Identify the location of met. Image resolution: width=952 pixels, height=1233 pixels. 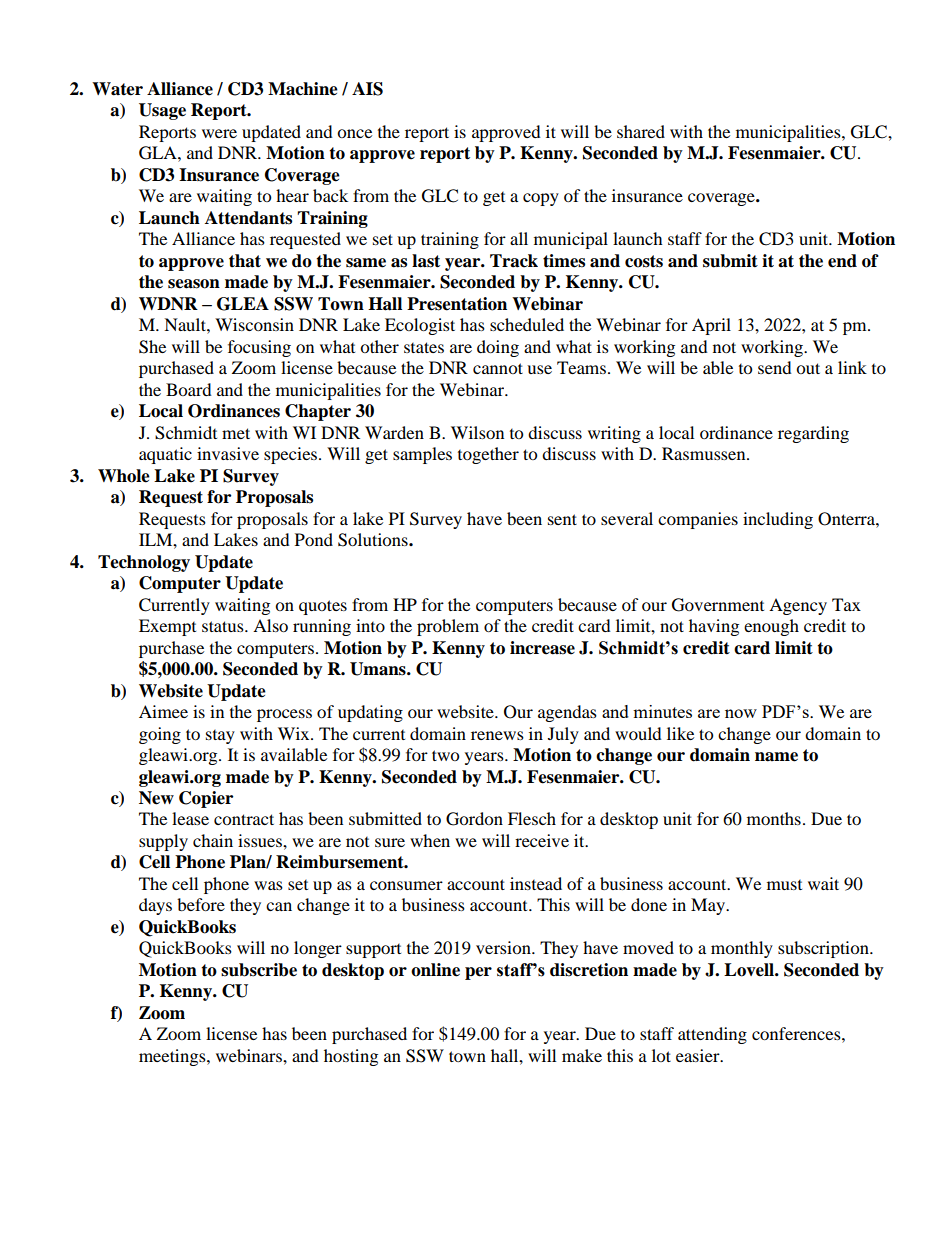
(236, 433).
